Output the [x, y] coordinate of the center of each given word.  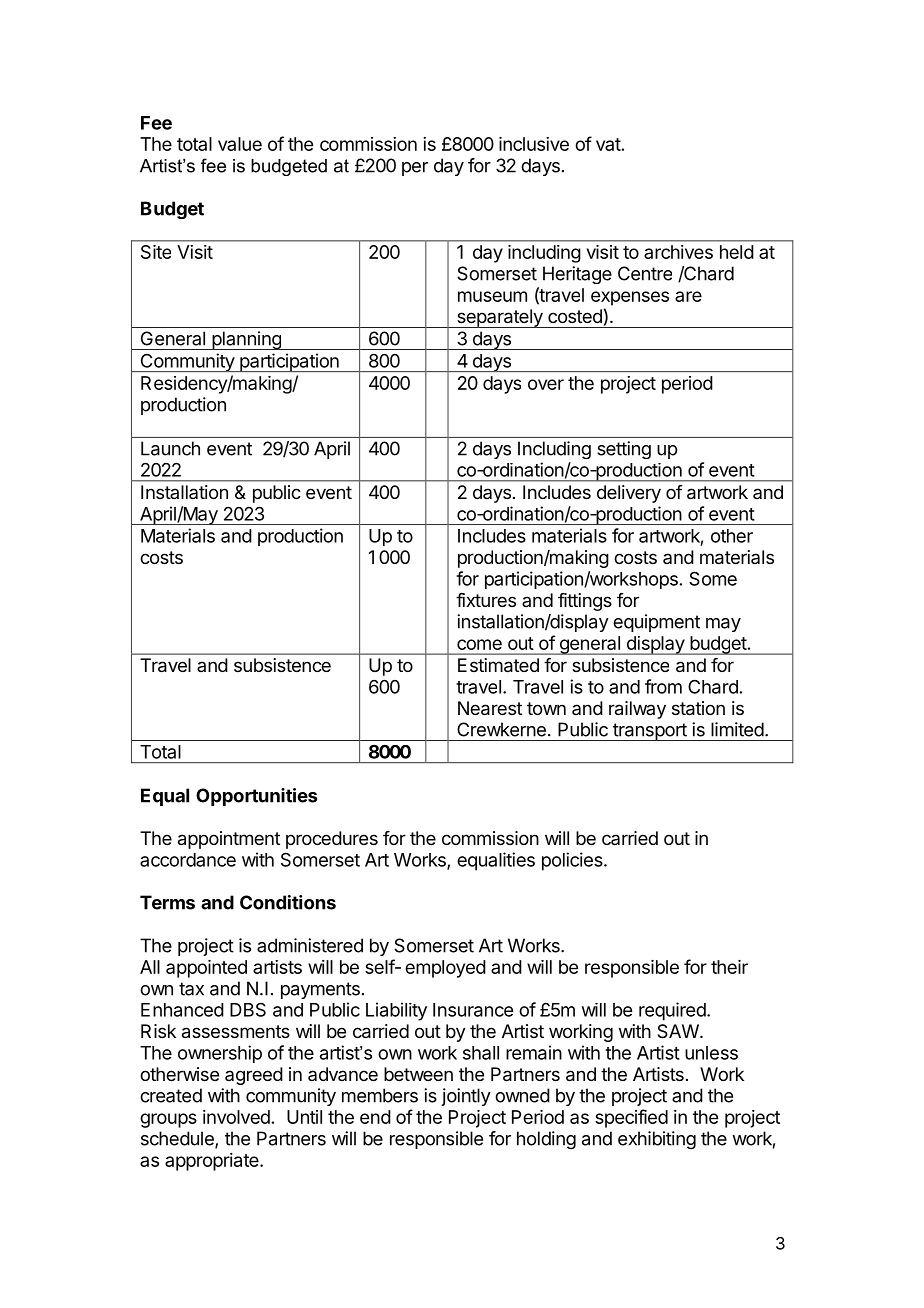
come [479, 644]
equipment [656, 623]
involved [236, 1117]
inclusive [534, 144]
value [240, 144]
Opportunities [256, 797]
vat [608, 144]
